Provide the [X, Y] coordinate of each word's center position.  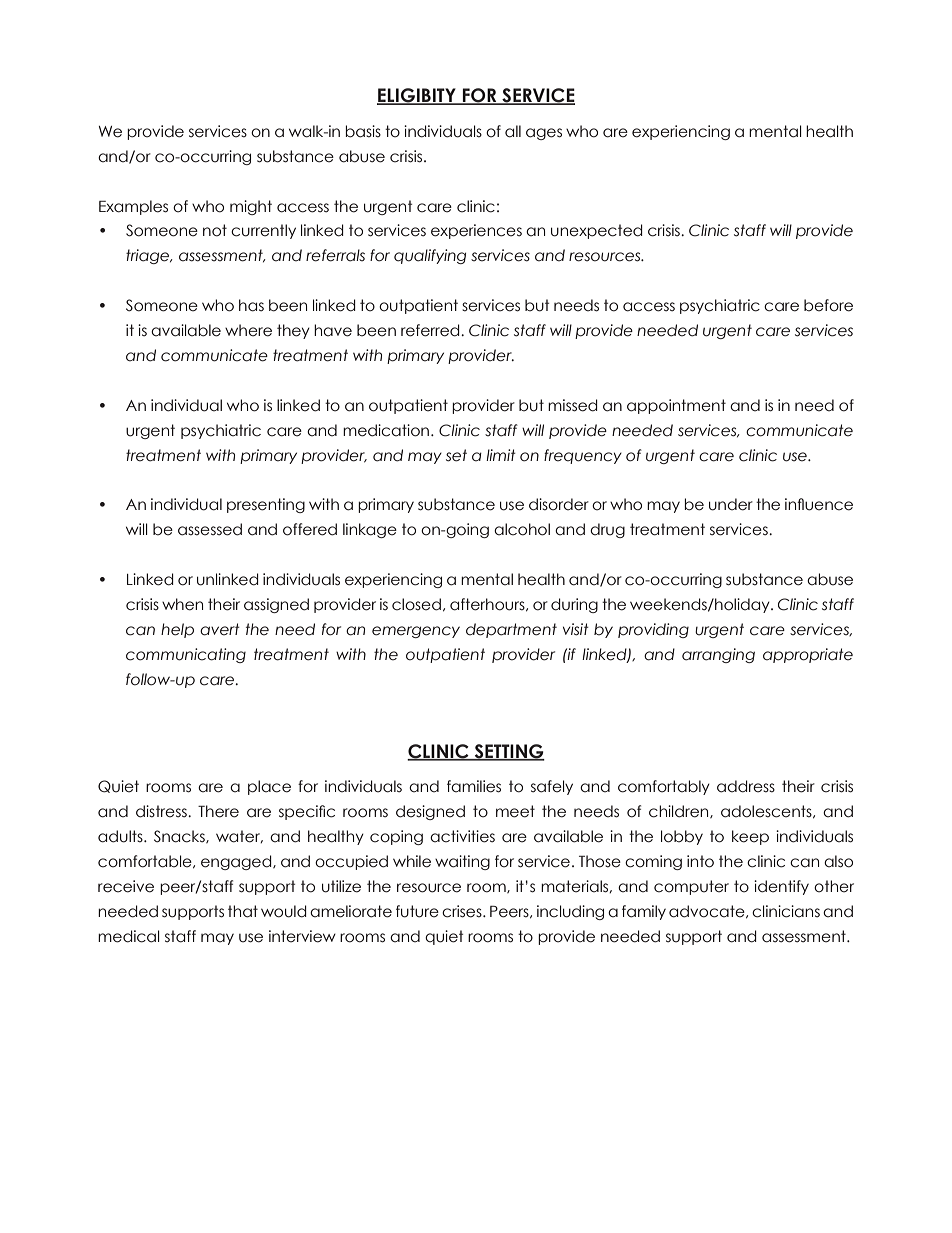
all [513, 131]
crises [463, 911]
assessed [210, 529]
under [731, 504]
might [251, 207]
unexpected [597, 231]
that [243, 911]
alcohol [522, 529]
